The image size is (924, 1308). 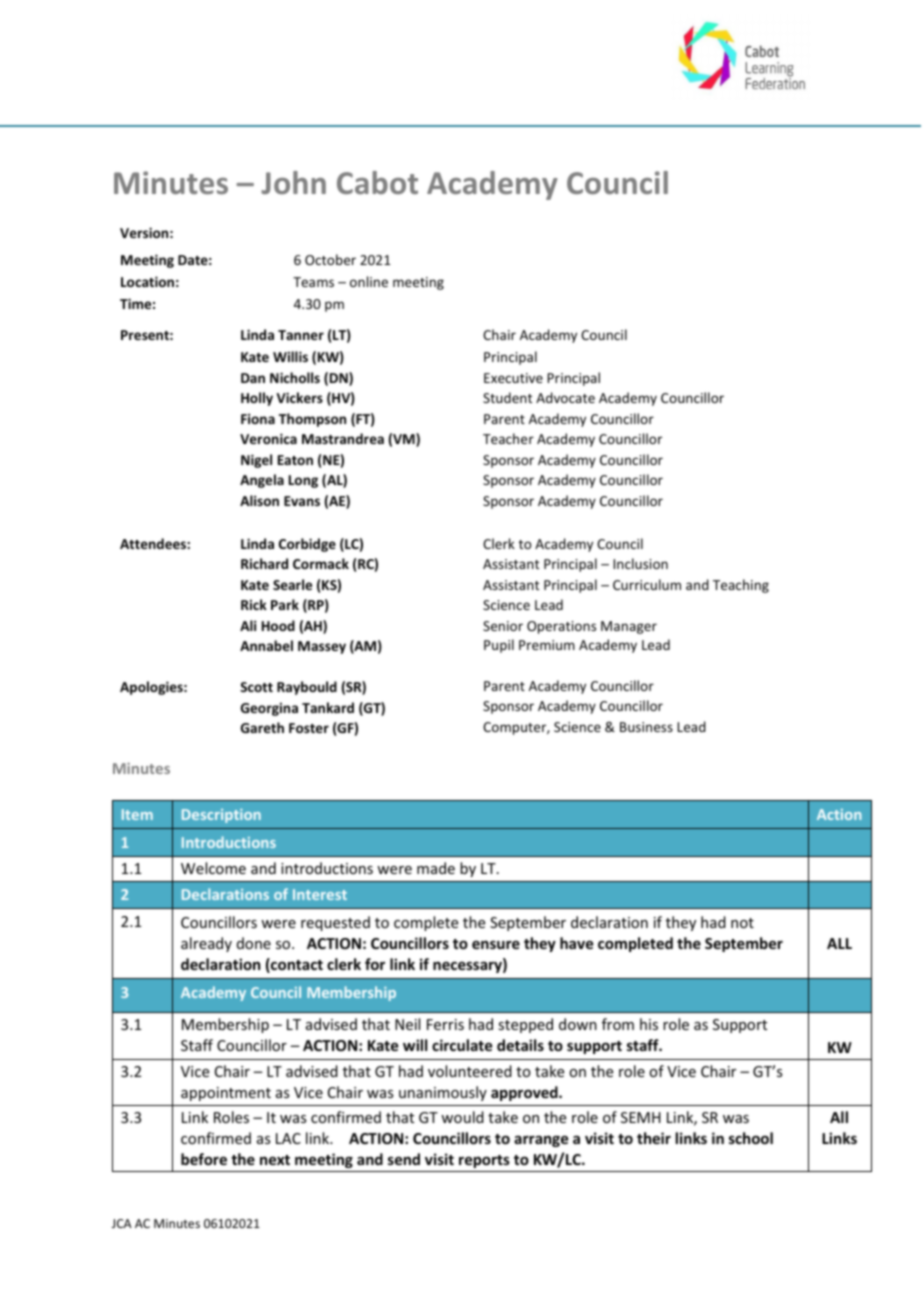 What do you see at coordinates (293, 182) in the screenshot?
I see `John` at bounding box center [293, 182].
